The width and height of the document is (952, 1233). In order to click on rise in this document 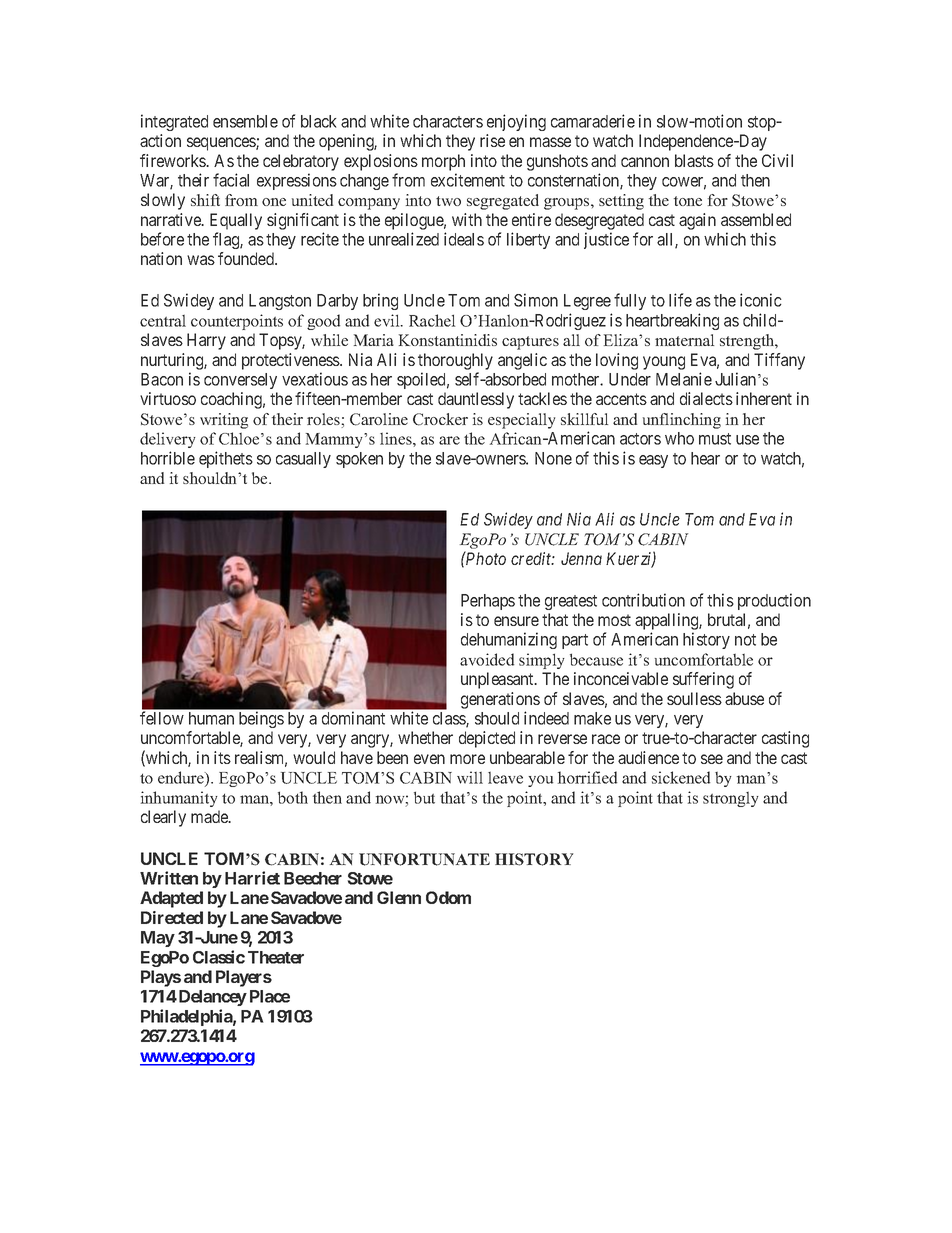, I will do `click(492, 140)`.
